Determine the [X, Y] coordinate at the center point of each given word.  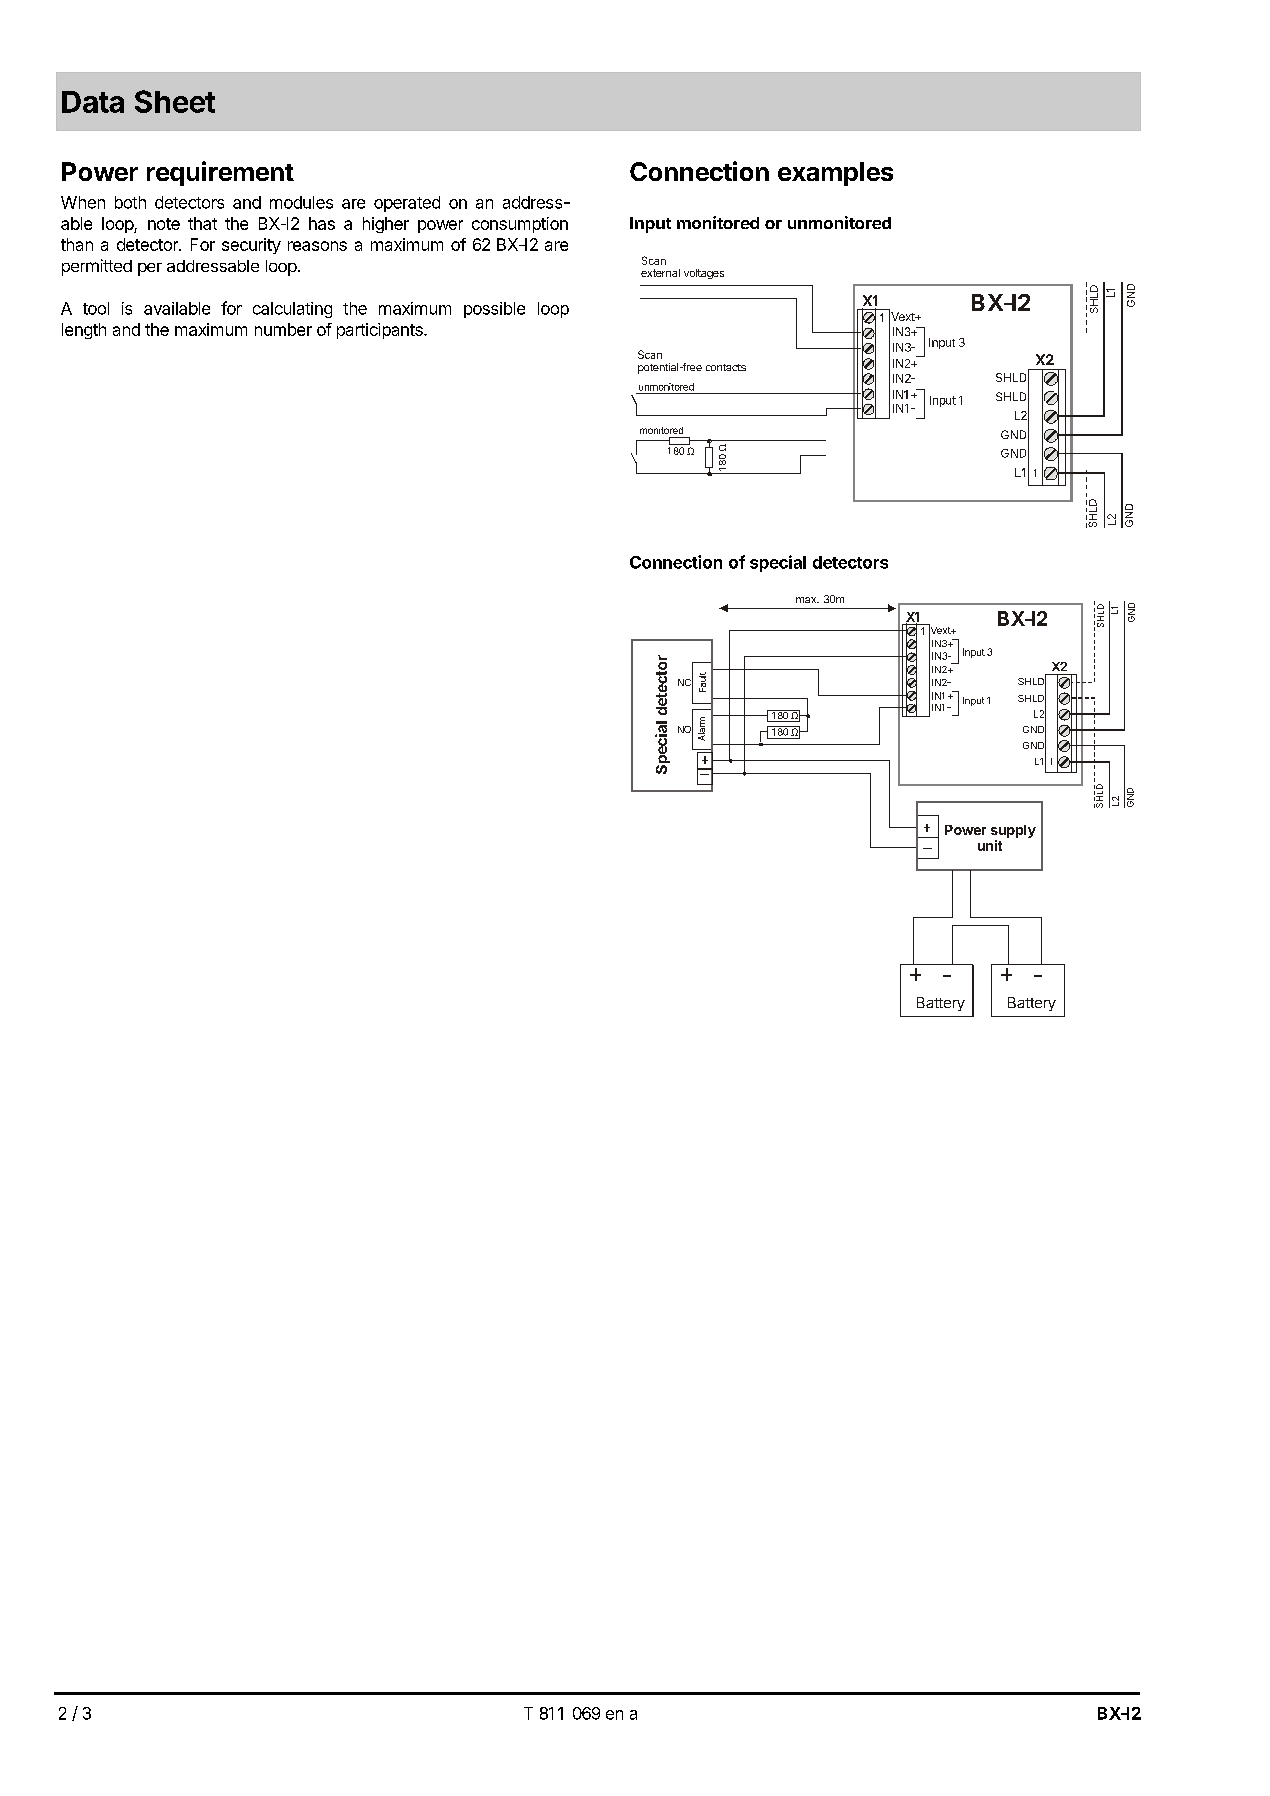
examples [835, 174]
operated [407, 204]
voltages [704, 274]
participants [381, 331]
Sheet [175, 101]
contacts [726, 367]
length [84, 331]
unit [990, 845]
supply [1013, 833]
